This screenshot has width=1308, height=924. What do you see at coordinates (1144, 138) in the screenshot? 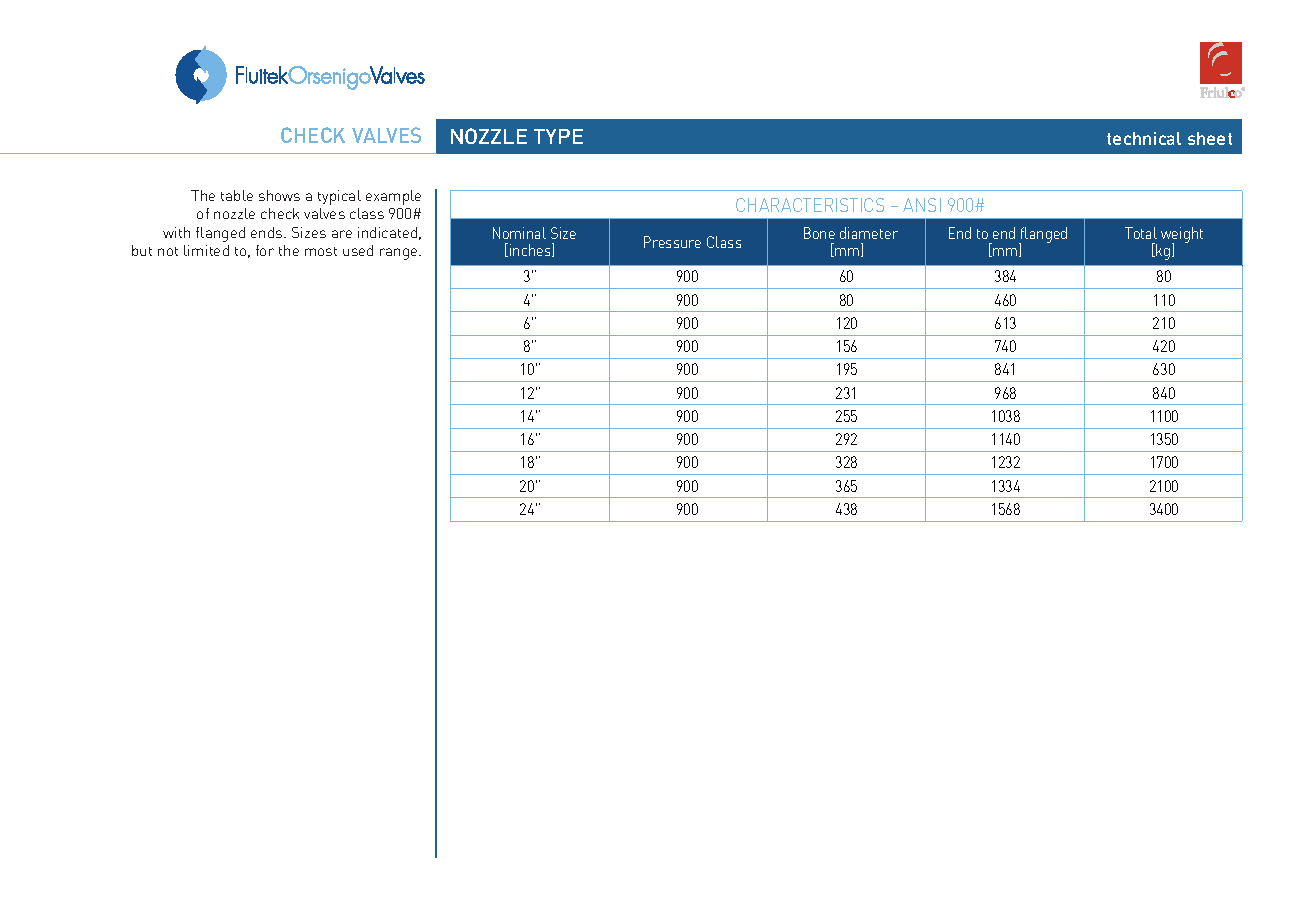
I see `technical` at bounding box center [1144, 138].
